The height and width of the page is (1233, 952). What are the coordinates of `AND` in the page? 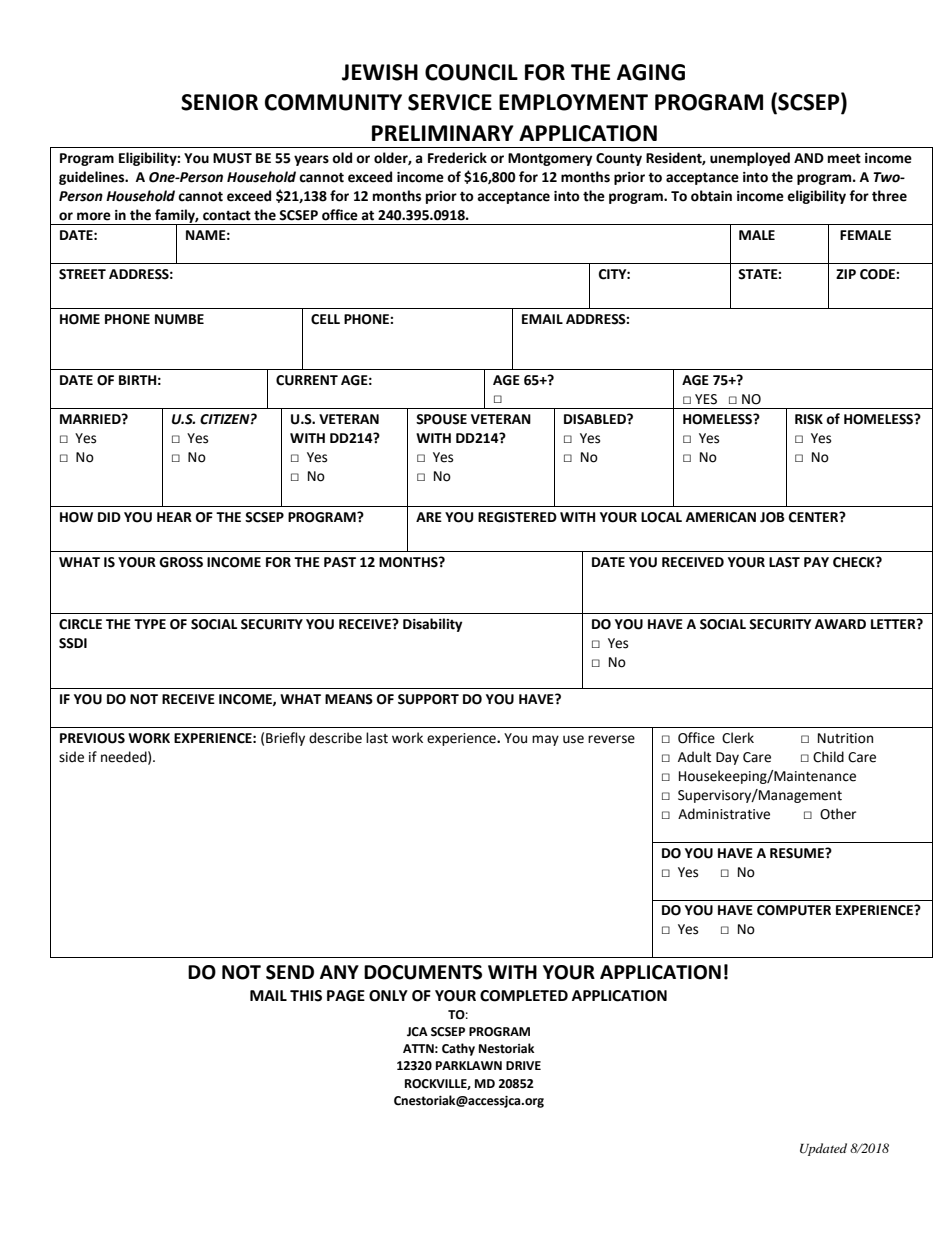 It's located at (809, 158).
